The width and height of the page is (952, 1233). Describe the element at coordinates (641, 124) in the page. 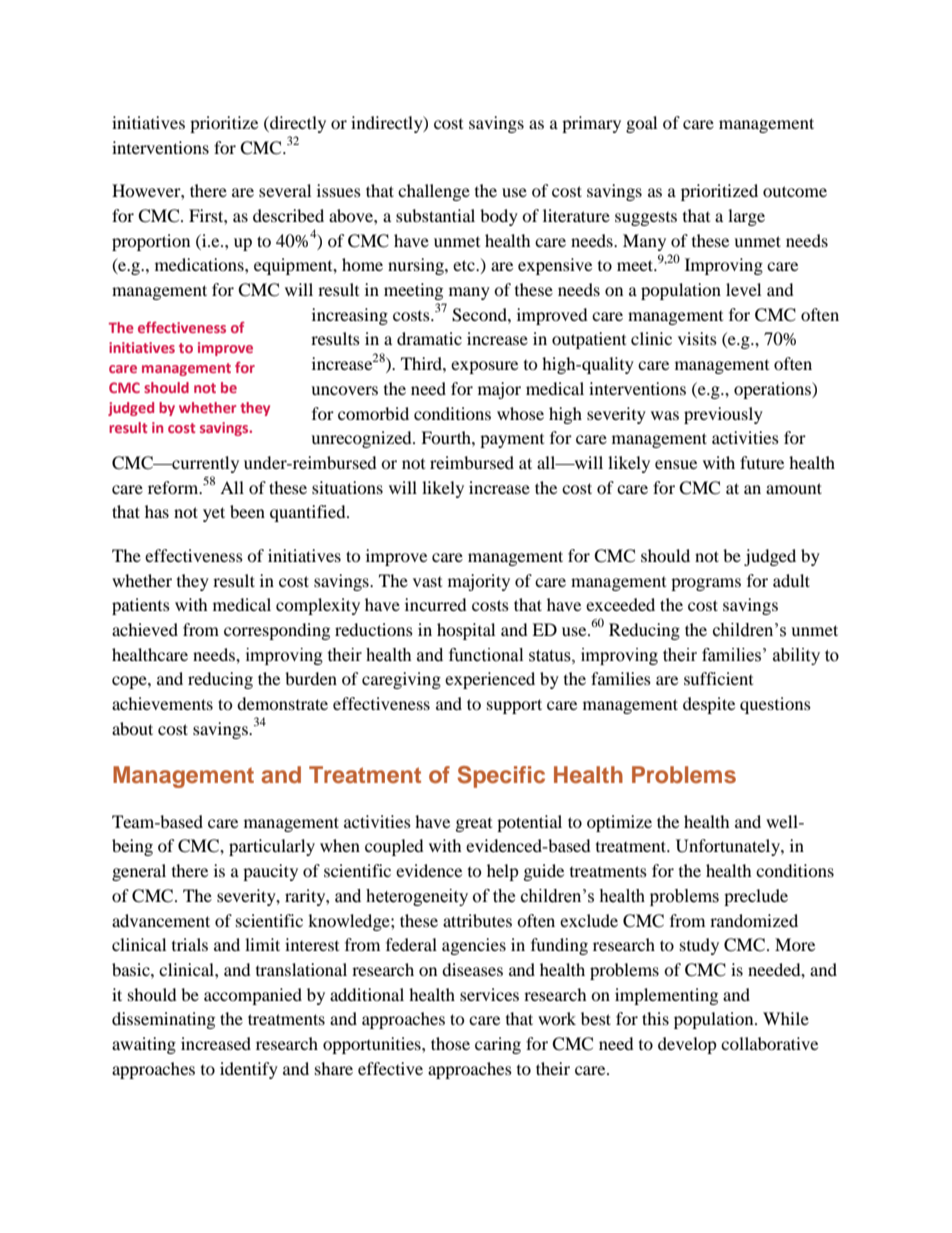

I see `goal` at that location.
